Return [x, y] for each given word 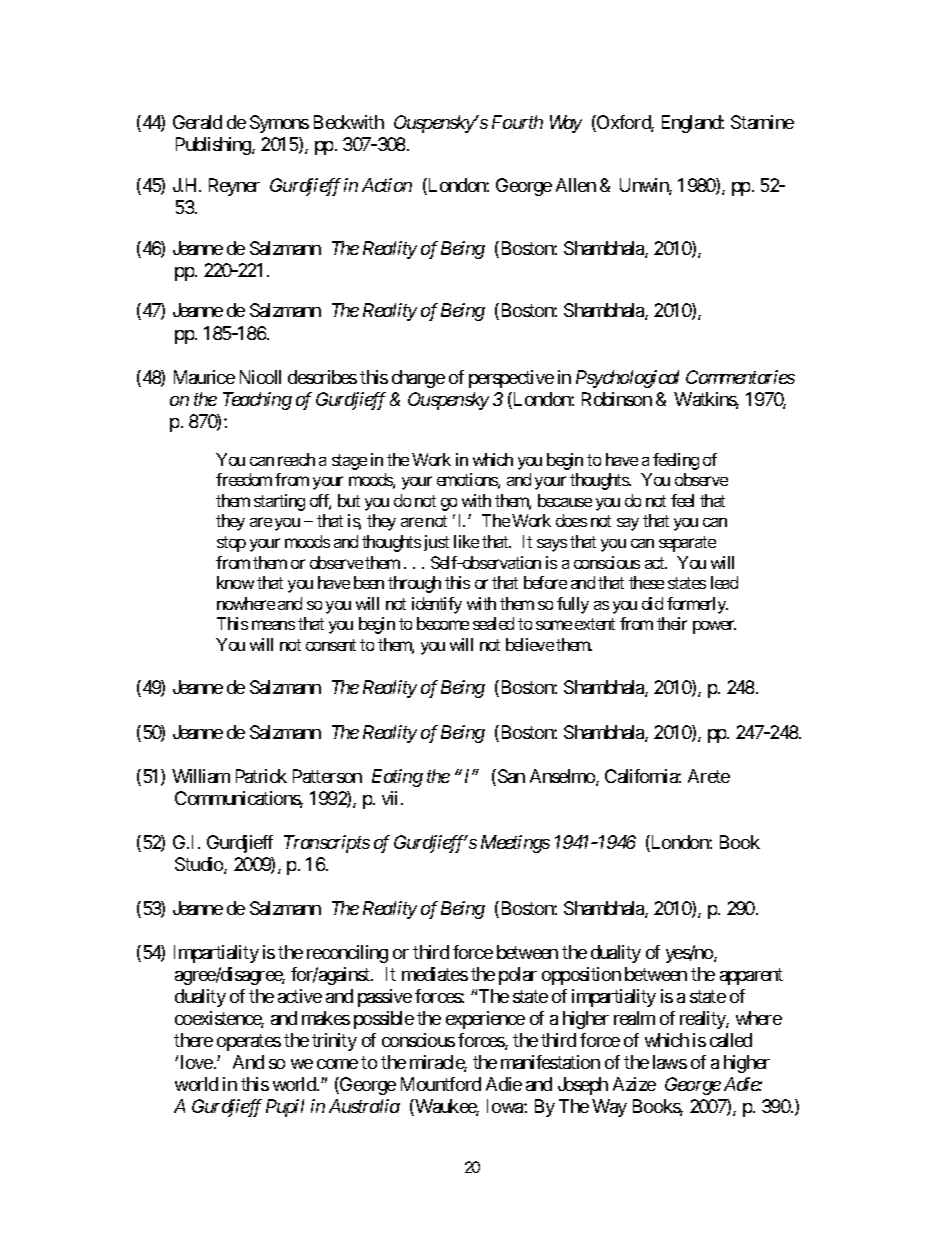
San [511, 776]
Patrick [261, 776]
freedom [244, 479]
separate [687, 544]
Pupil [285, 1108]
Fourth [517, 122]
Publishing [214, 146]
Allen [576, 185]
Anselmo [563, 777]
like [466, 541]
